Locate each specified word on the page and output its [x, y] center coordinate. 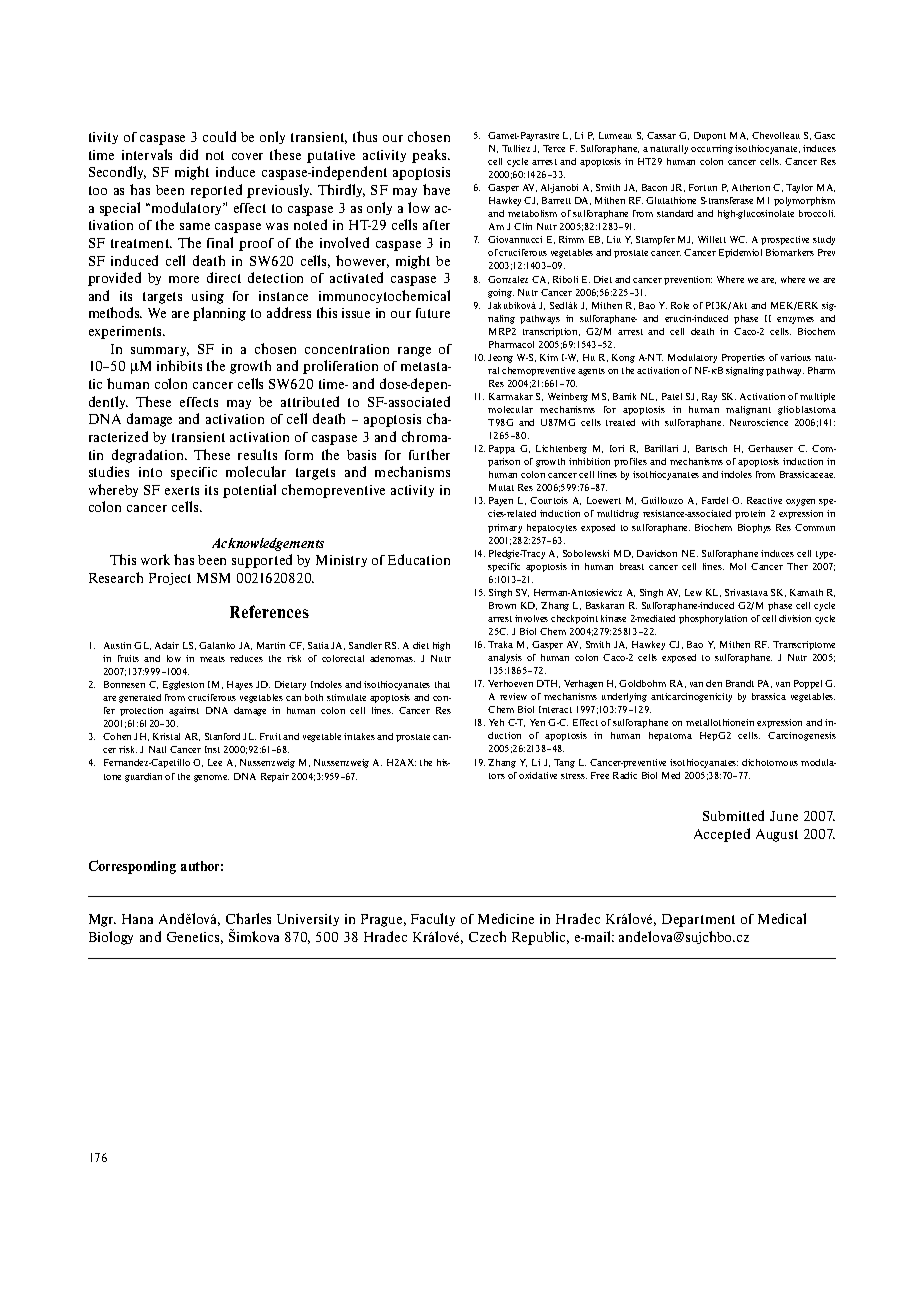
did [189, 154]
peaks [431, 156]
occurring [712, 149]
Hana [137, 919]
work [155, 559]
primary [505, 528]
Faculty [433, 919]
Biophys [754, 528]
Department [698, 920]
